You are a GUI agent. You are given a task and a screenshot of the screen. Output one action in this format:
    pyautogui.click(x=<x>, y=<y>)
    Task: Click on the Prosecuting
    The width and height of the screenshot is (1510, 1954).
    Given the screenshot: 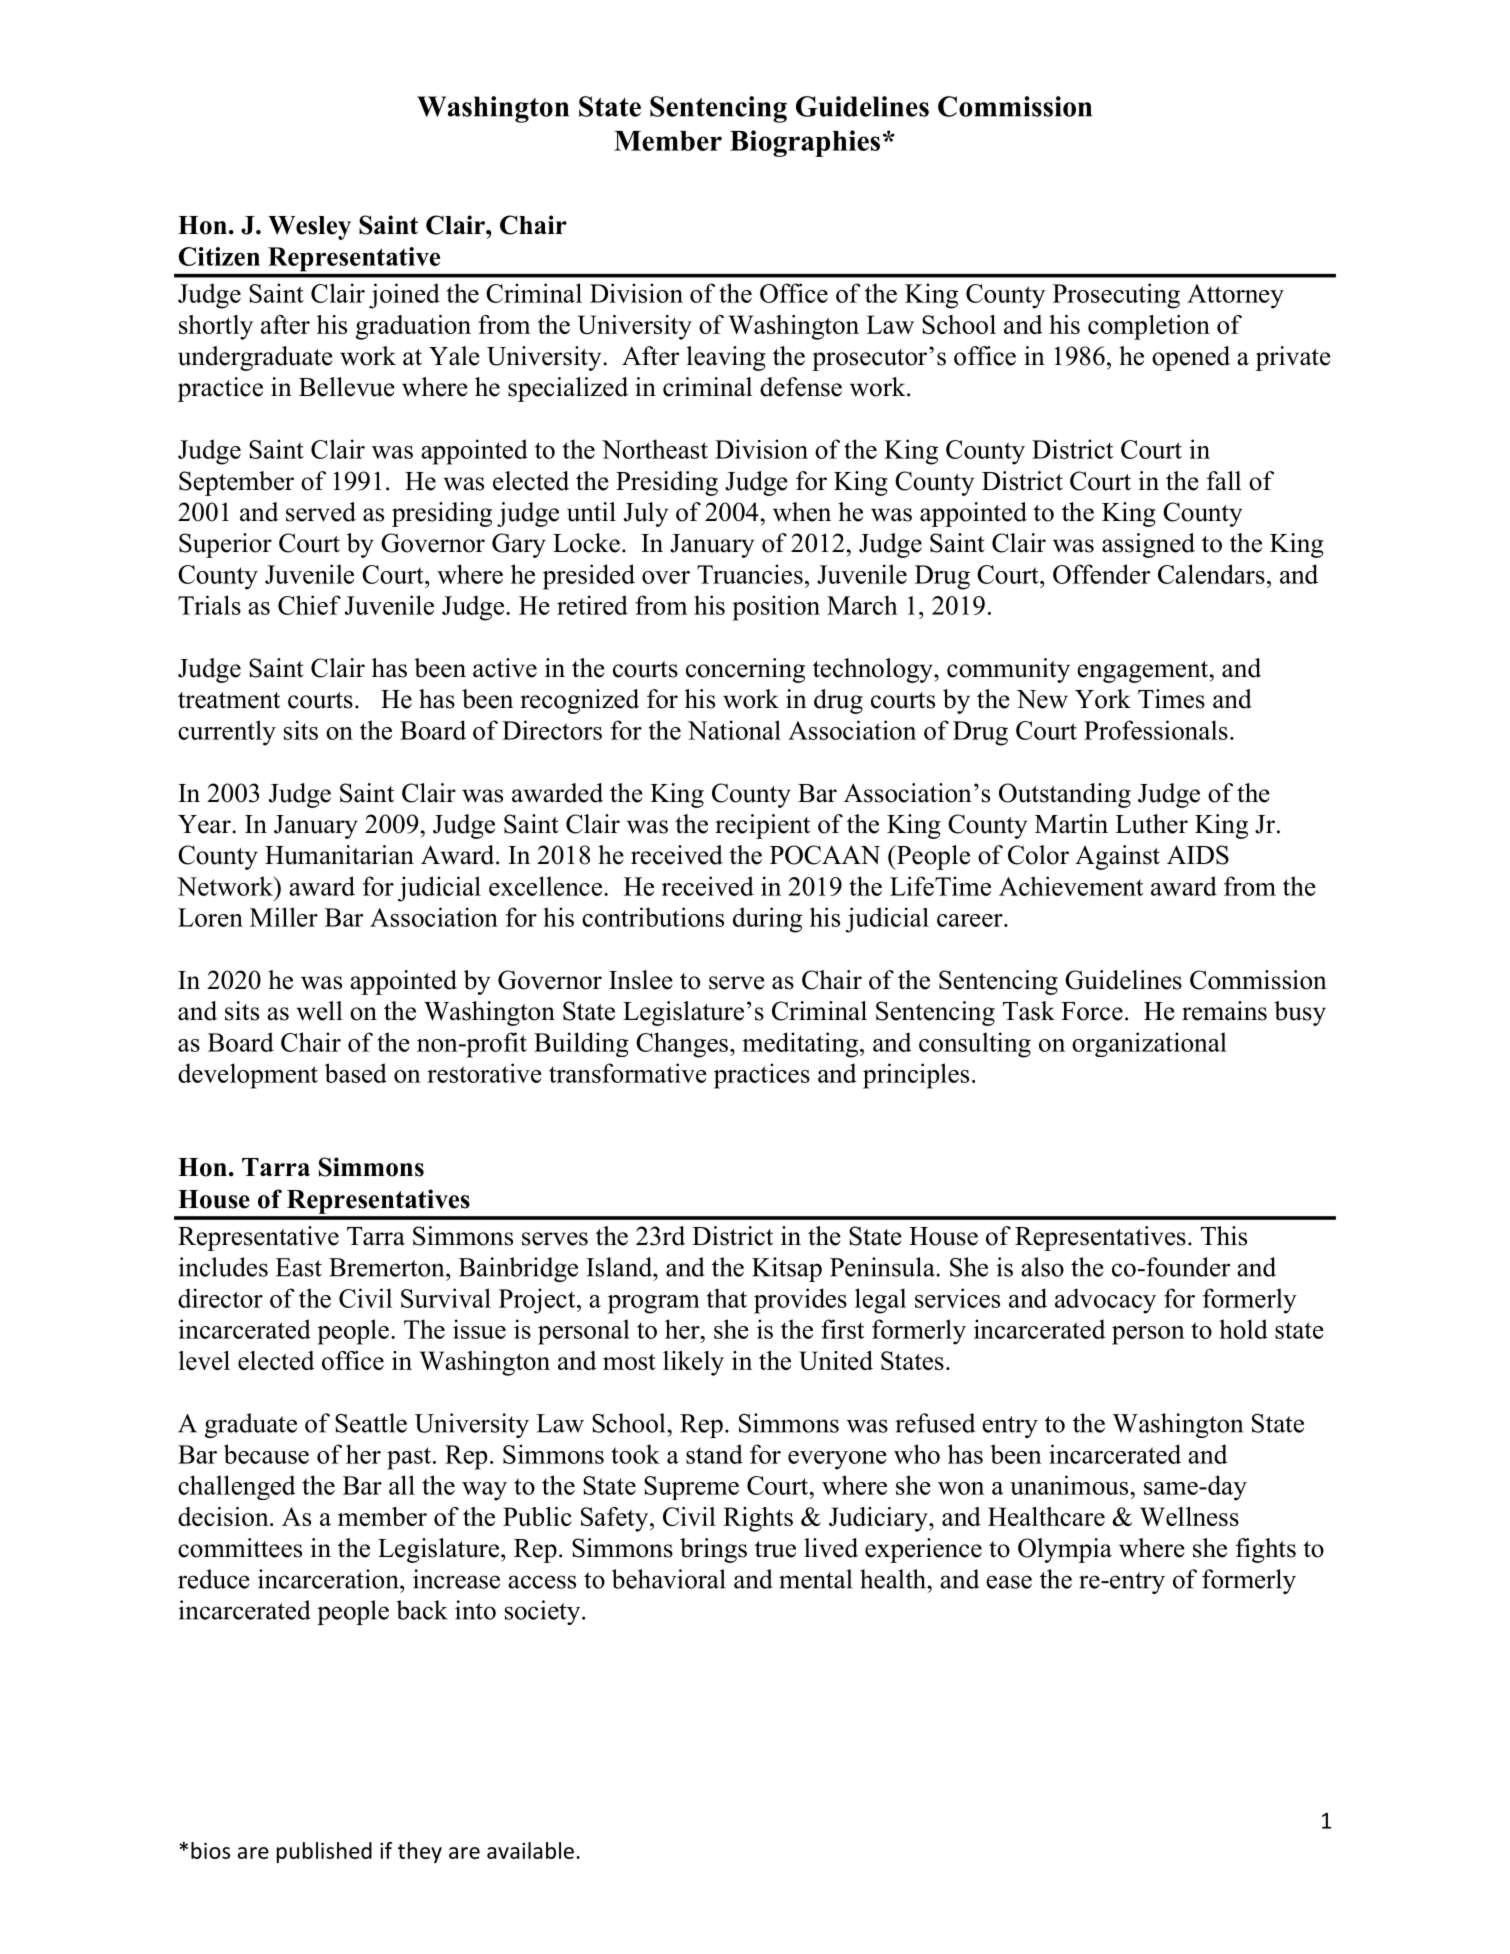 What is the action you would take?
    pyautogui.click(x=1116, y=296)
